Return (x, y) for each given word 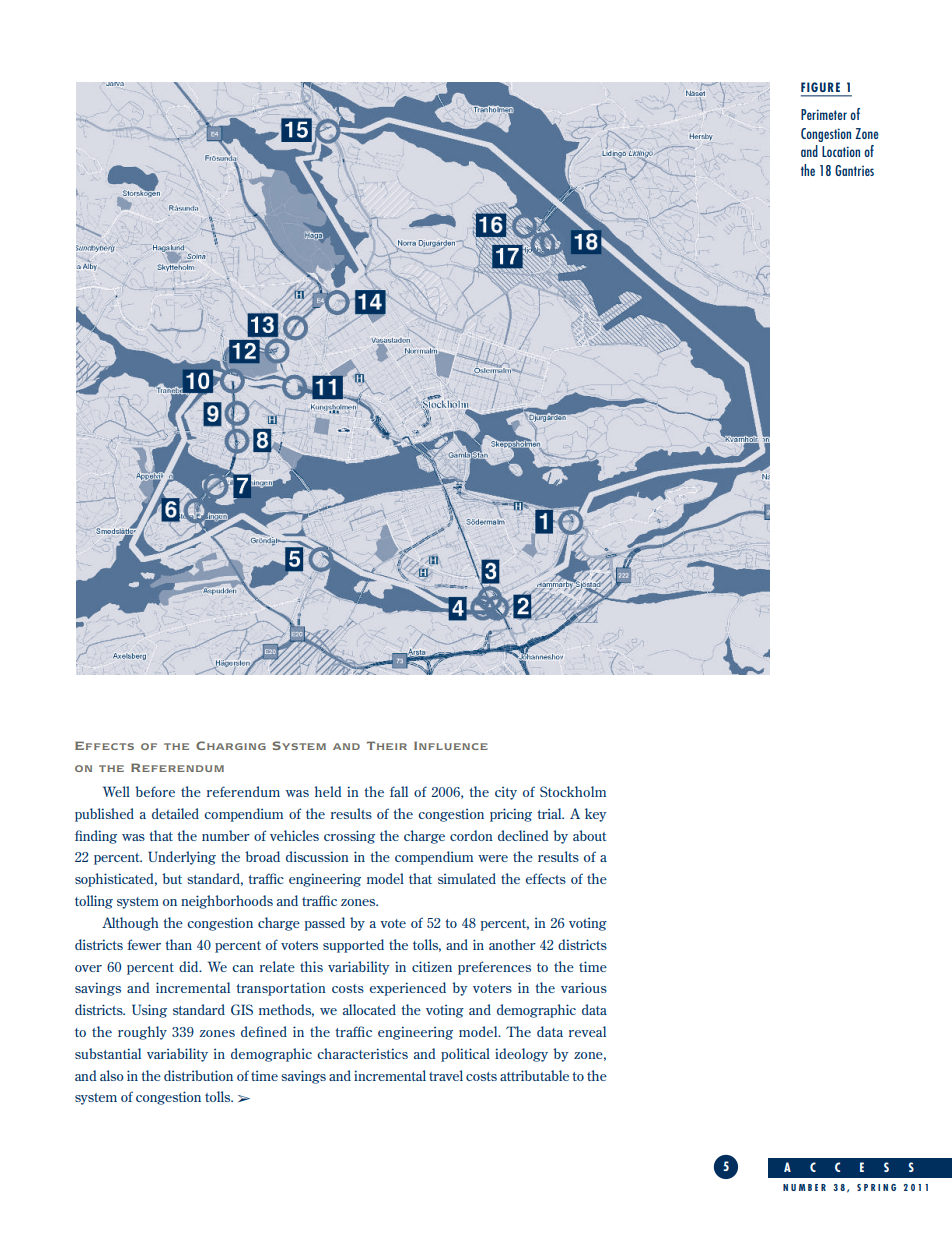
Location (841, 151)
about (590, 835)
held (328, 791)
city (506, 793)
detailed (175, 813)
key (596, 815)
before (155, 791)
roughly (142, 1033)
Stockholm (573, 791)
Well (116, 791)
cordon (471, 835)
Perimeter (824, 114)
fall (399, 791)
